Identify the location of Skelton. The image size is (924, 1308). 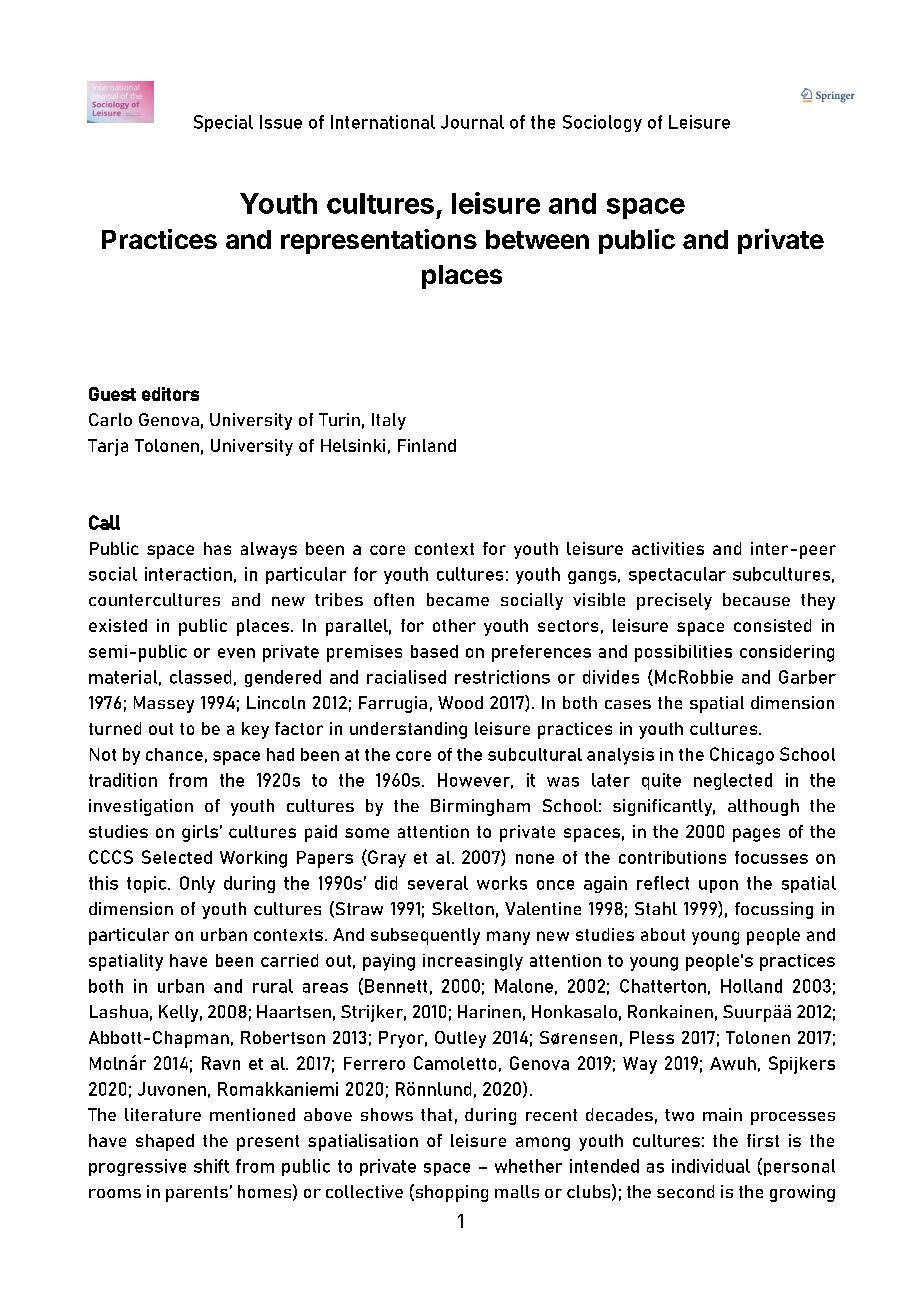
(463, 908).
